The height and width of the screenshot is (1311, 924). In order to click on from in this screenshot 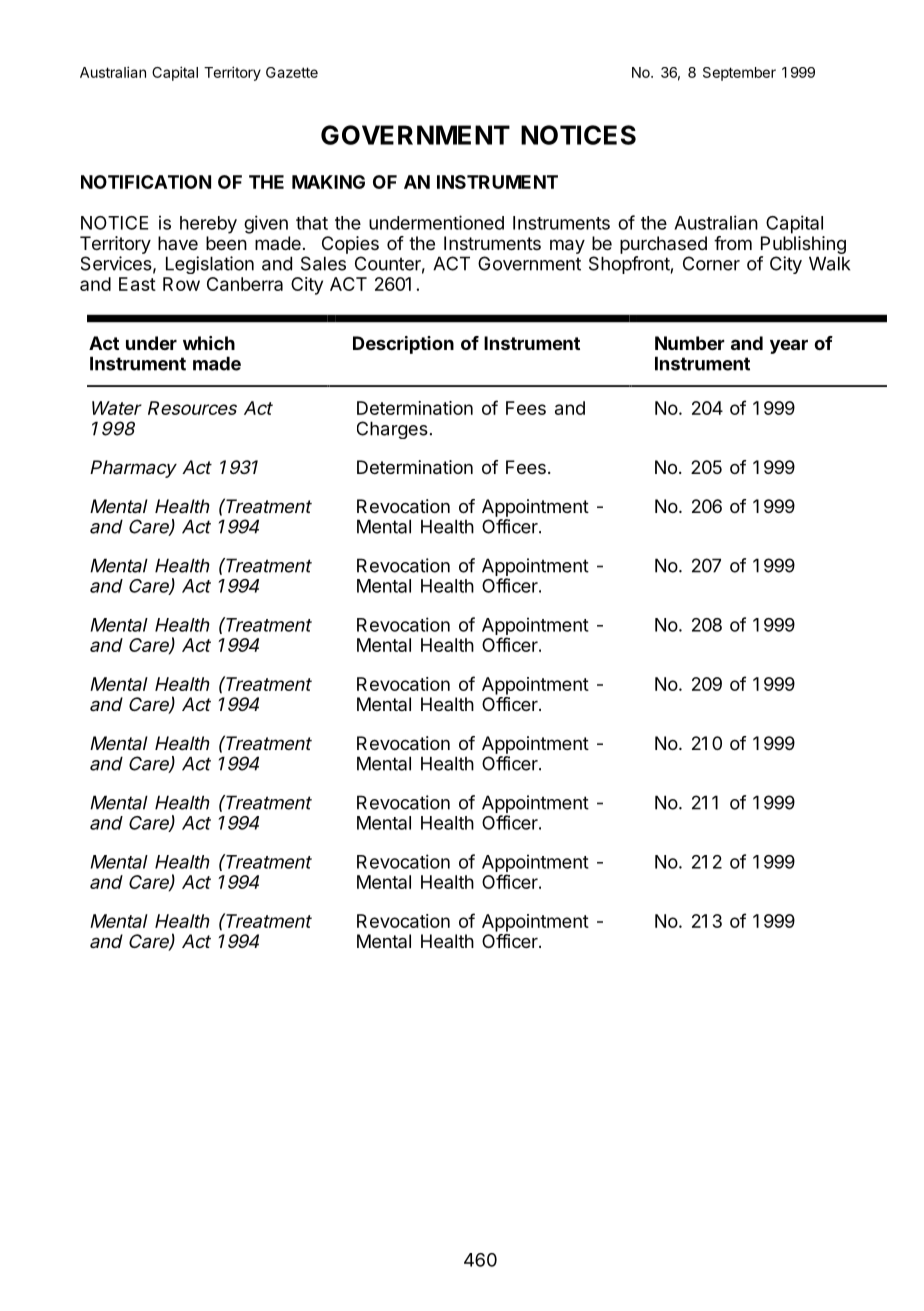, I will do `click(733, 243)`.
